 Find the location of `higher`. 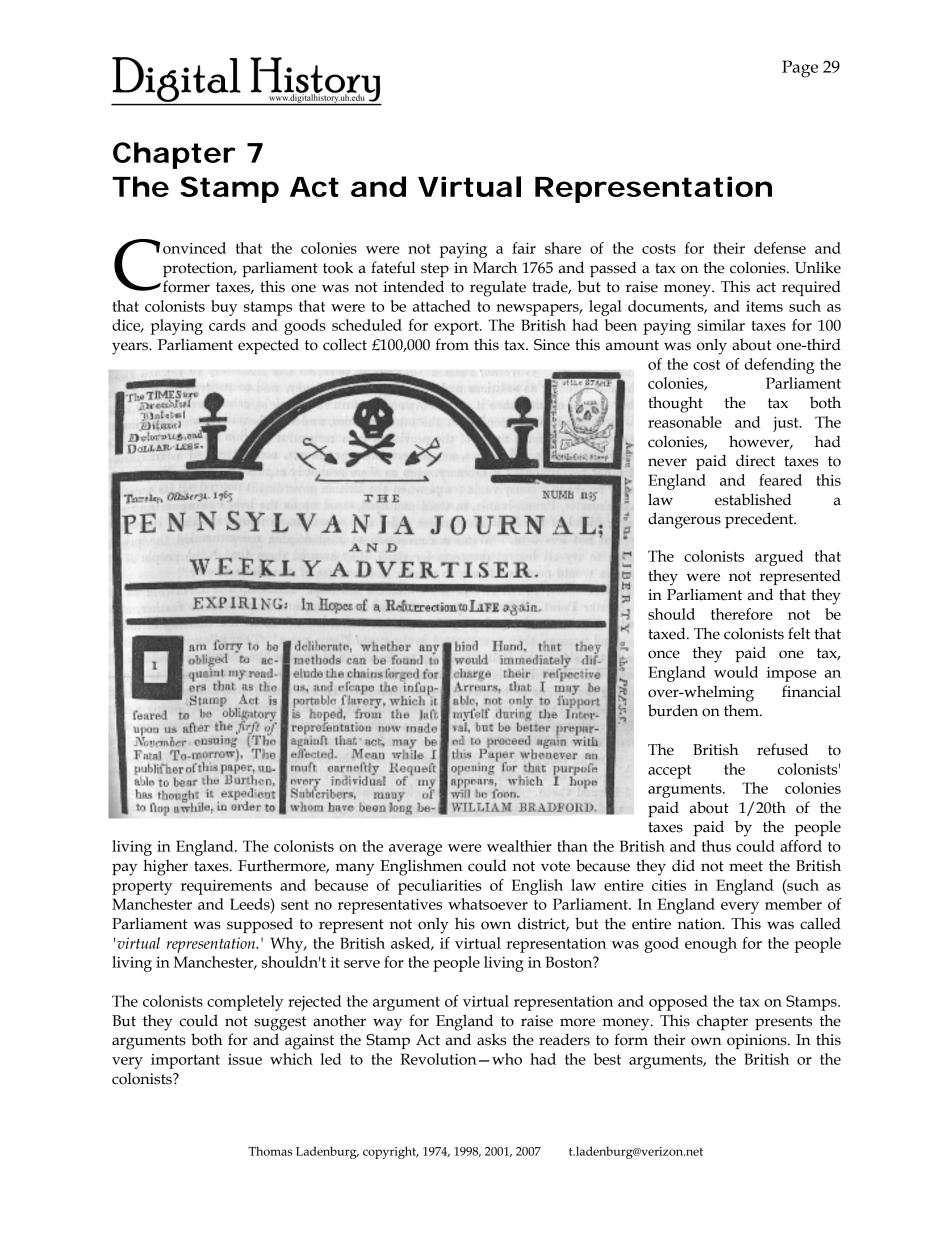

higher is located at coordinates (165, 867).
